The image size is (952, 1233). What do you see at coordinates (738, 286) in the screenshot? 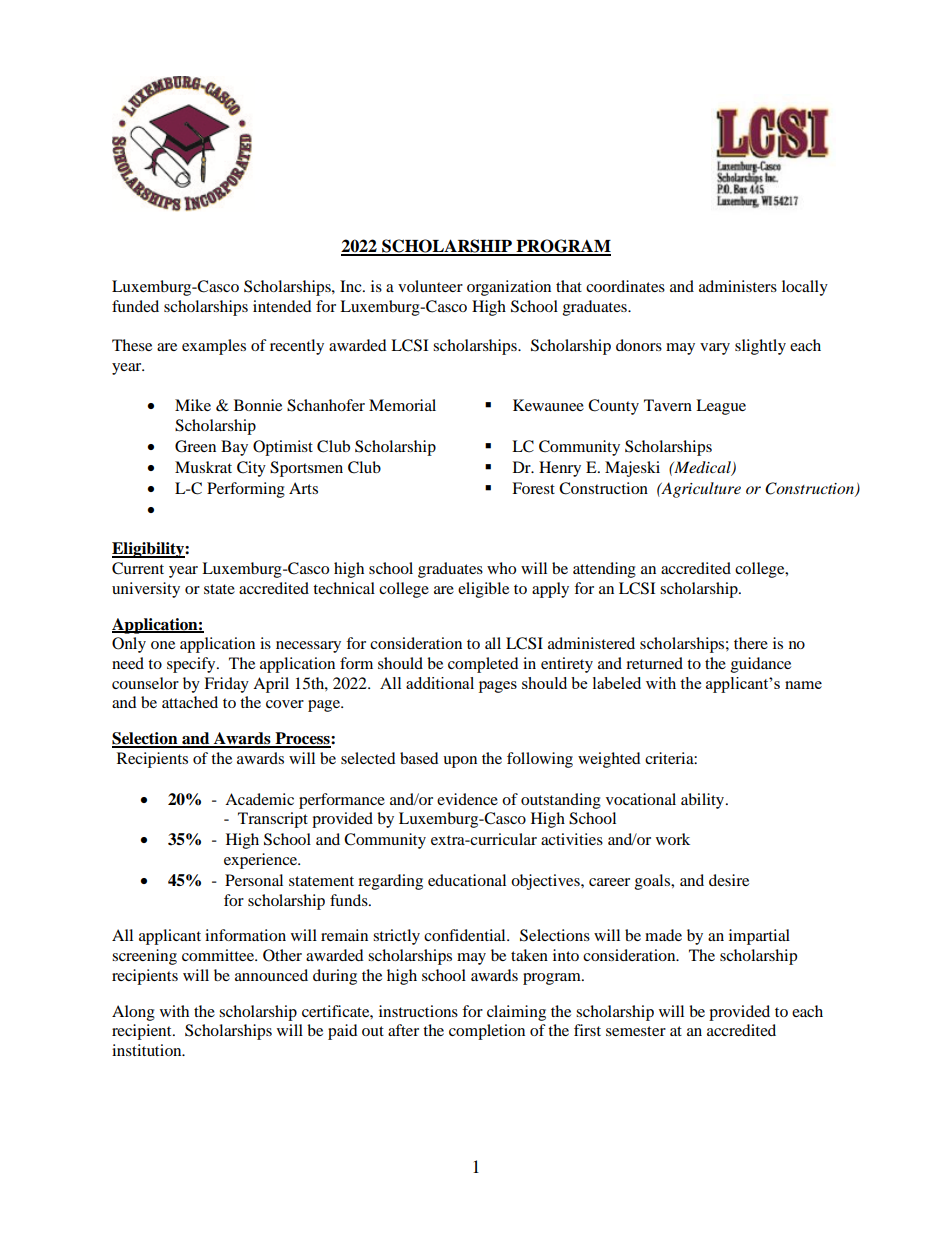
I see `administers` at bounding box center [738, 286].
